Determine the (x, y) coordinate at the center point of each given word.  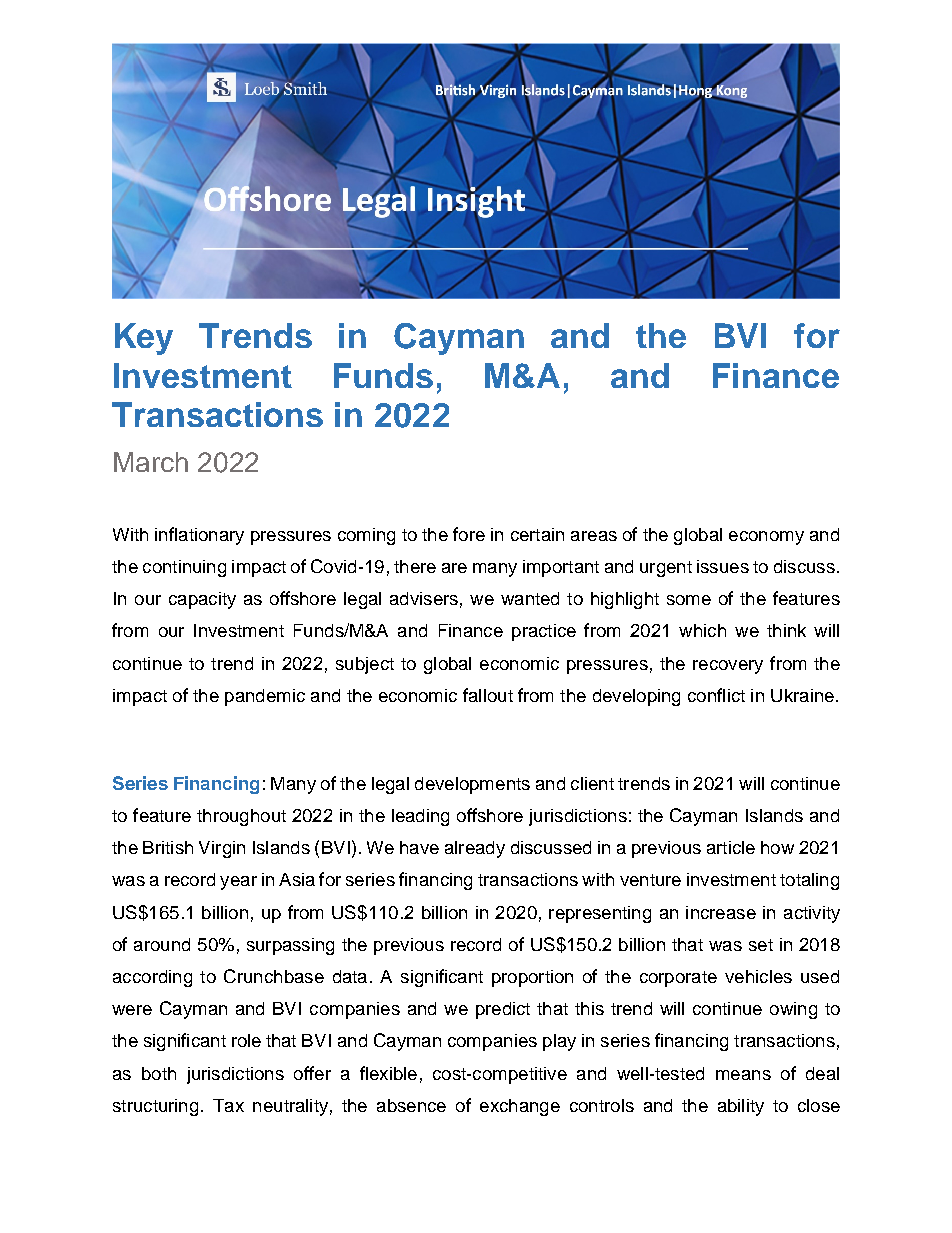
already (475, 849)
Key (144, 339)
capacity (202, 600)
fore (469, 534)
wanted (530, 598)
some (689, 600)
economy (766, 538)
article (731, 847)
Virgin (222, 849)
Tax (228, 1105)
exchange (520, 1107)
